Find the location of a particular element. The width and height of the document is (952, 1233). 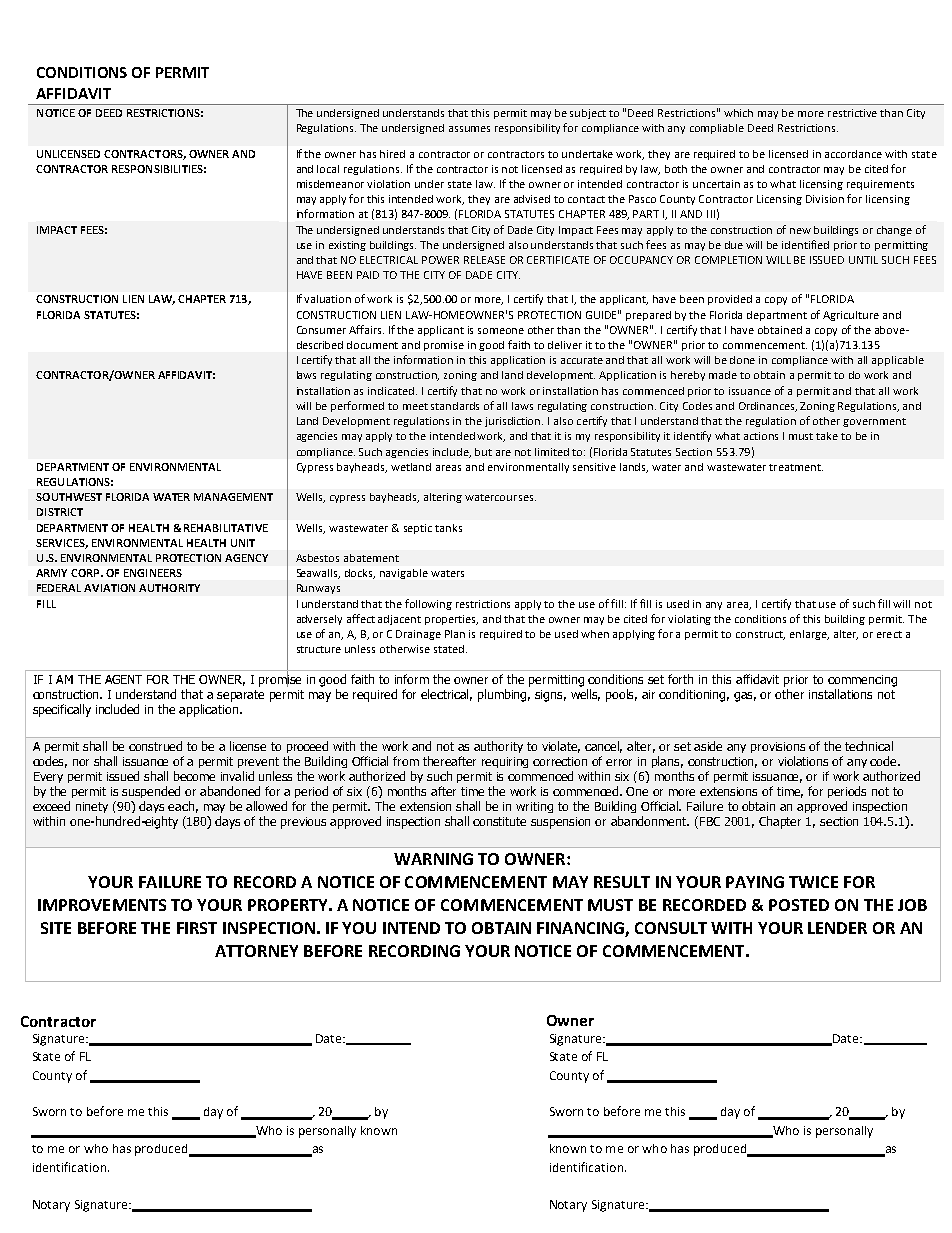

MANAGEMENT is located at coordinates (233, 497).
